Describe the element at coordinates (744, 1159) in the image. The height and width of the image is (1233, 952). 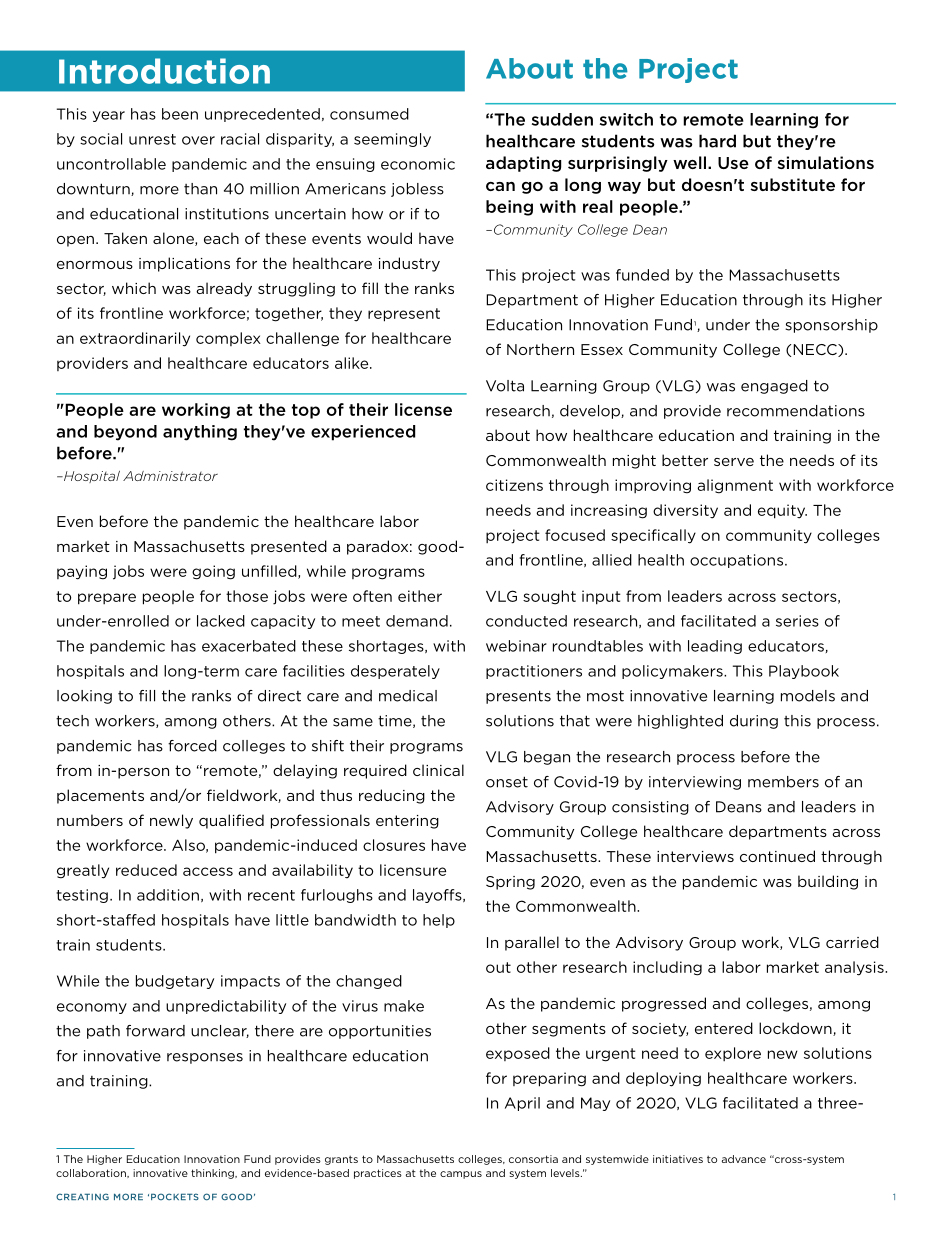
I see `advance` at that location.
